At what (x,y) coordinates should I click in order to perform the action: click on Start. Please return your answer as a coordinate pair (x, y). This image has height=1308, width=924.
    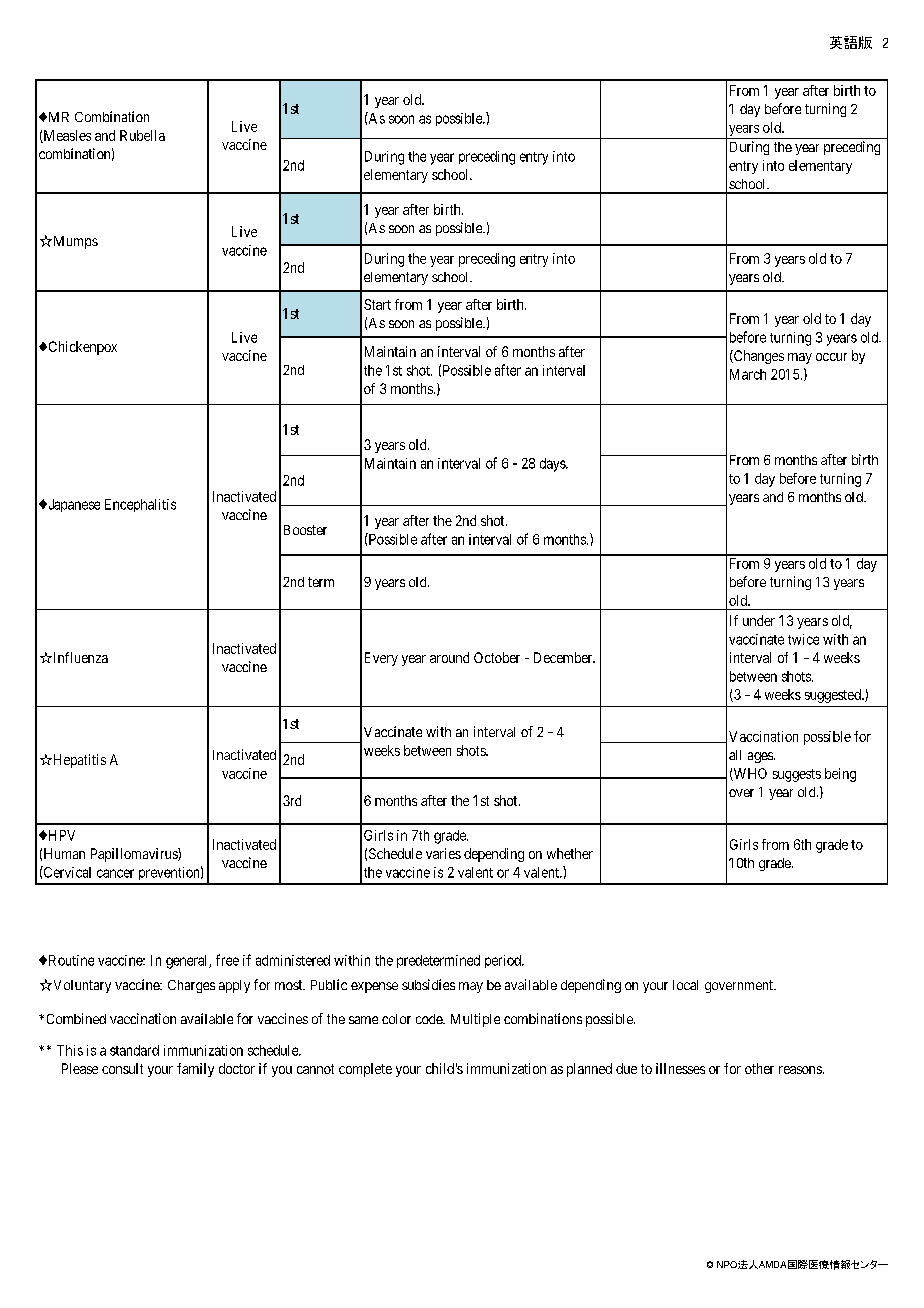
    Looking at the image, I should click on (377, 304).
